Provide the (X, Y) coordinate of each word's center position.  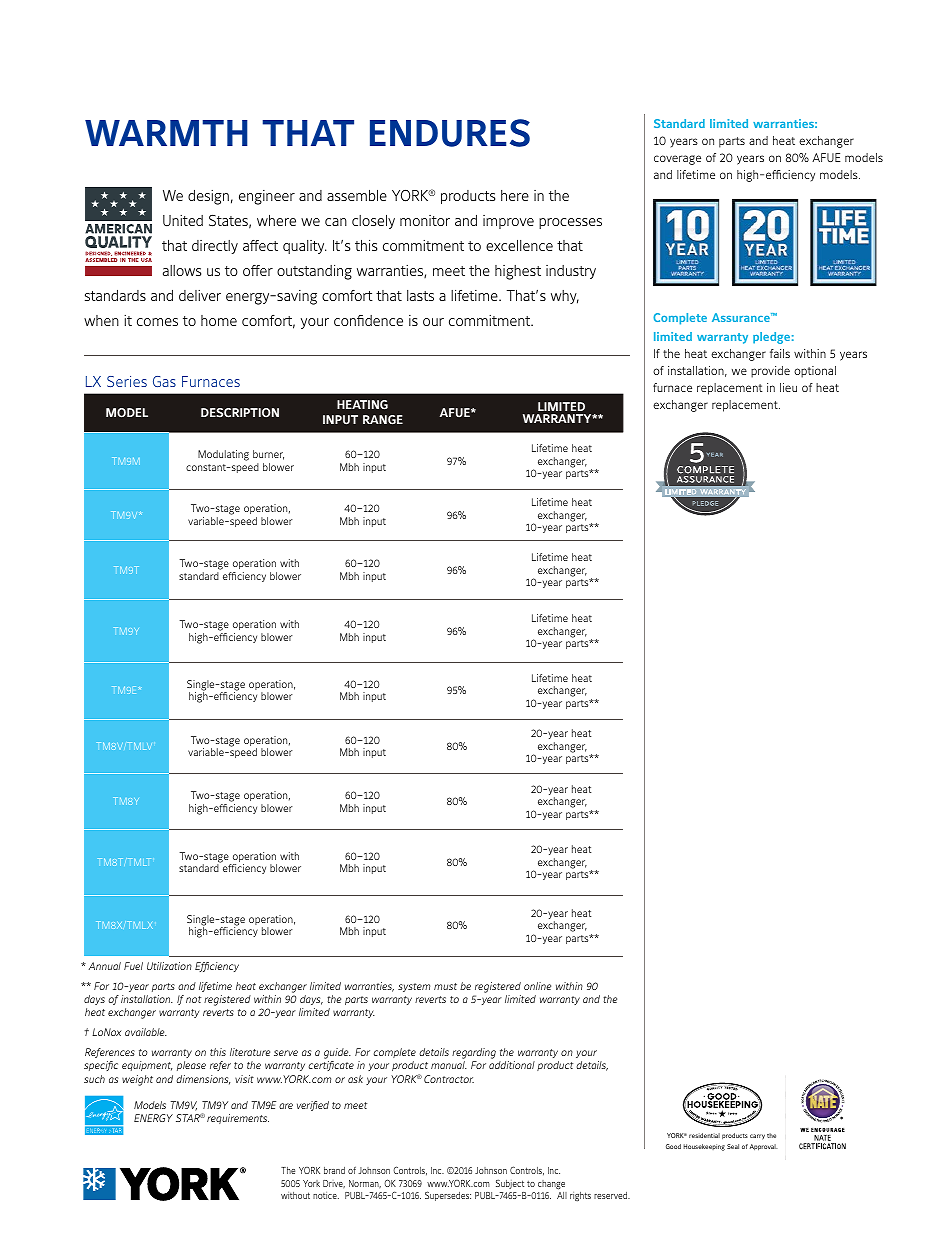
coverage (677, 160)
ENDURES (450, 133)
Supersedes (448, 1196)
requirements (238, 1119)
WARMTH (166, 133)
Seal (733, 1146)
